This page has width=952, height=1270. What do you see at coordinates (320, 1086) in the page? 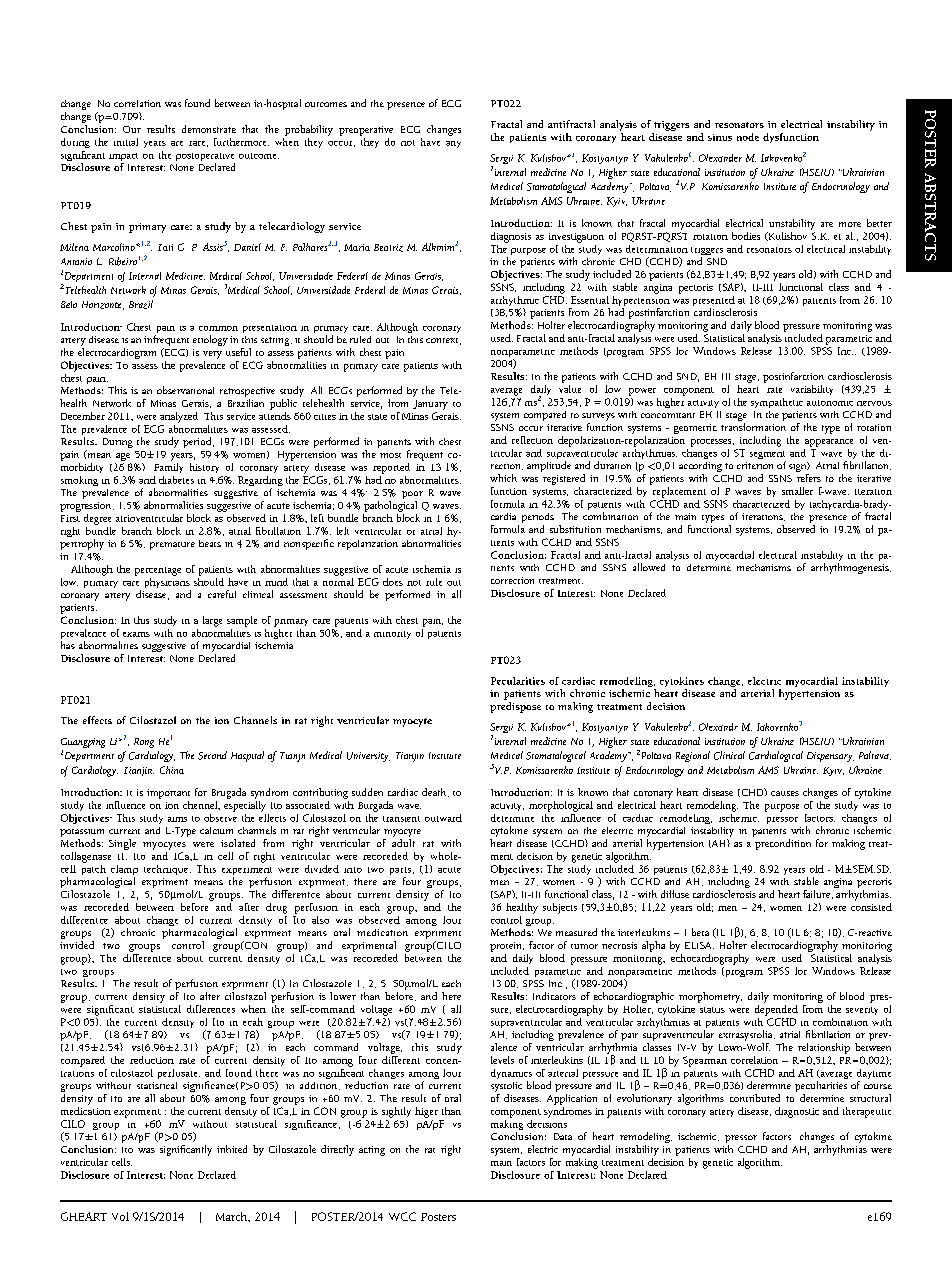
I see `addition` at bounding box center [320, 1086].
